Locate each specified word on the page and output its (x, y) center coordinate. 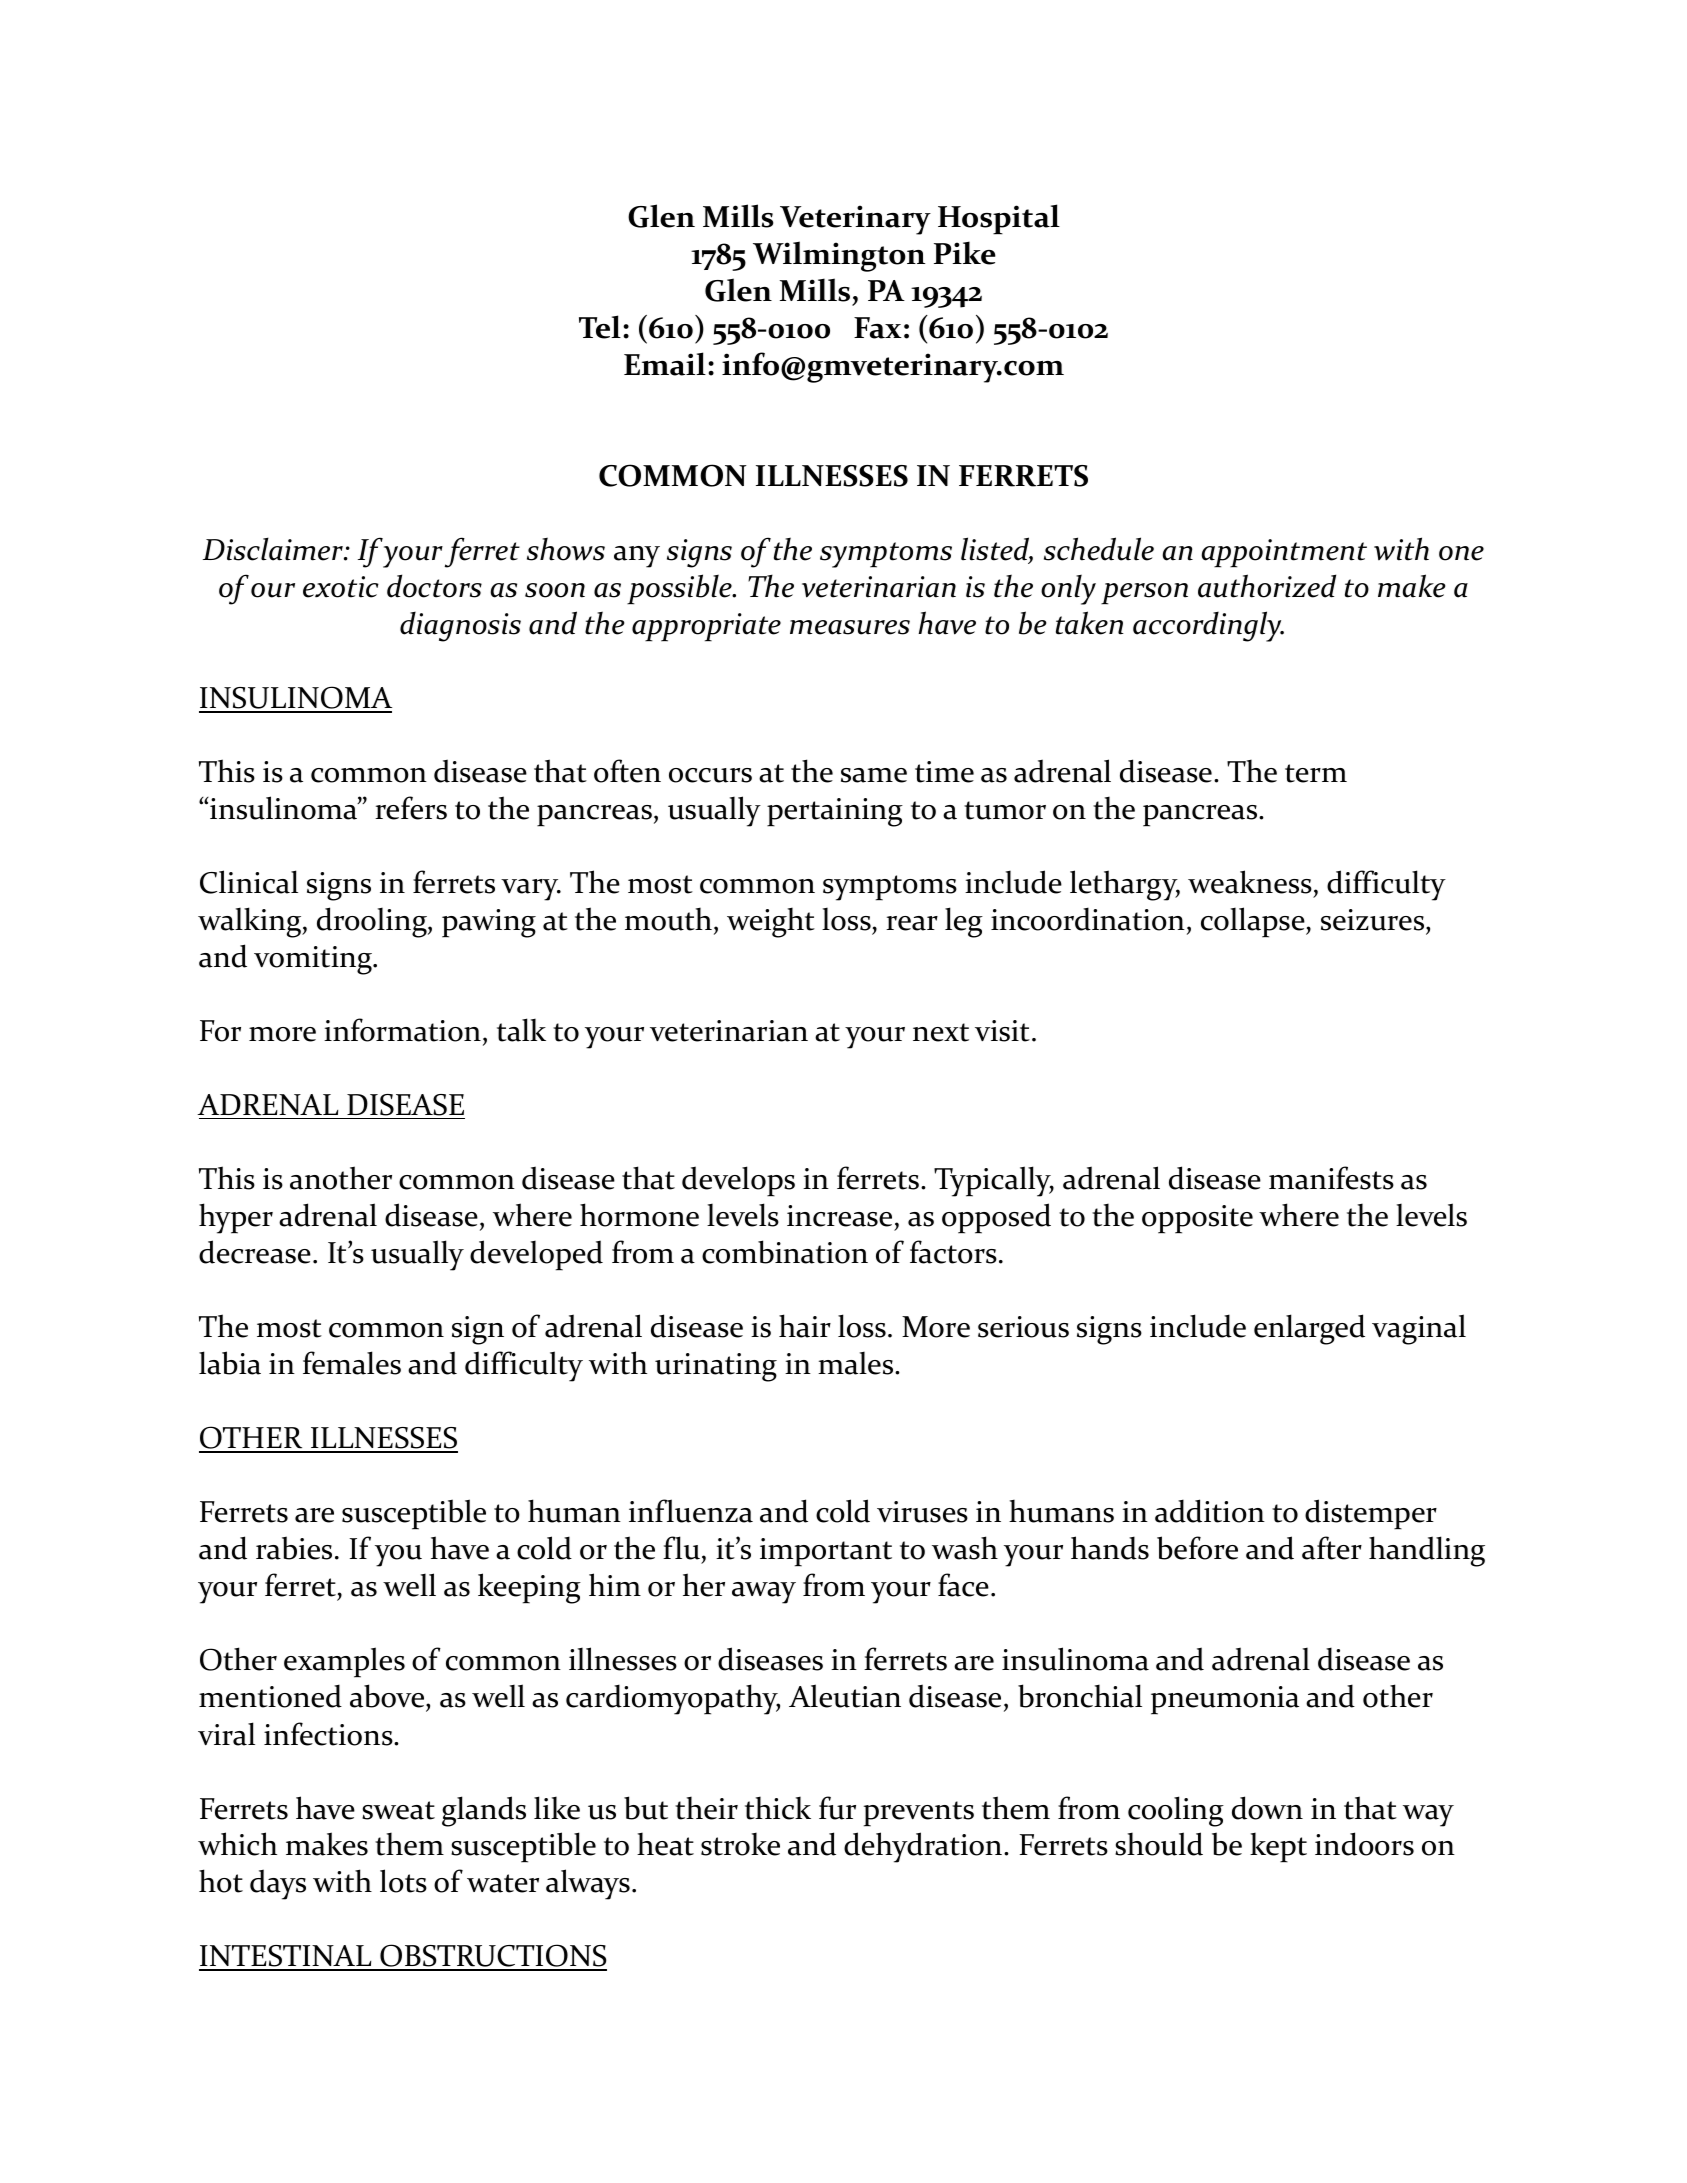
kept (1278, 1847)
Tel (600, 327)
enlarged (1309, 1329)
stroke (740, 1844)
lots (403, 1881)
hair (805, 1326)
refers (411, 808)
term (1316, 773)
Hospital (999, 219)
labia (230, 1363)
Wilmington (839, 256)
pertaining (835, 812)
